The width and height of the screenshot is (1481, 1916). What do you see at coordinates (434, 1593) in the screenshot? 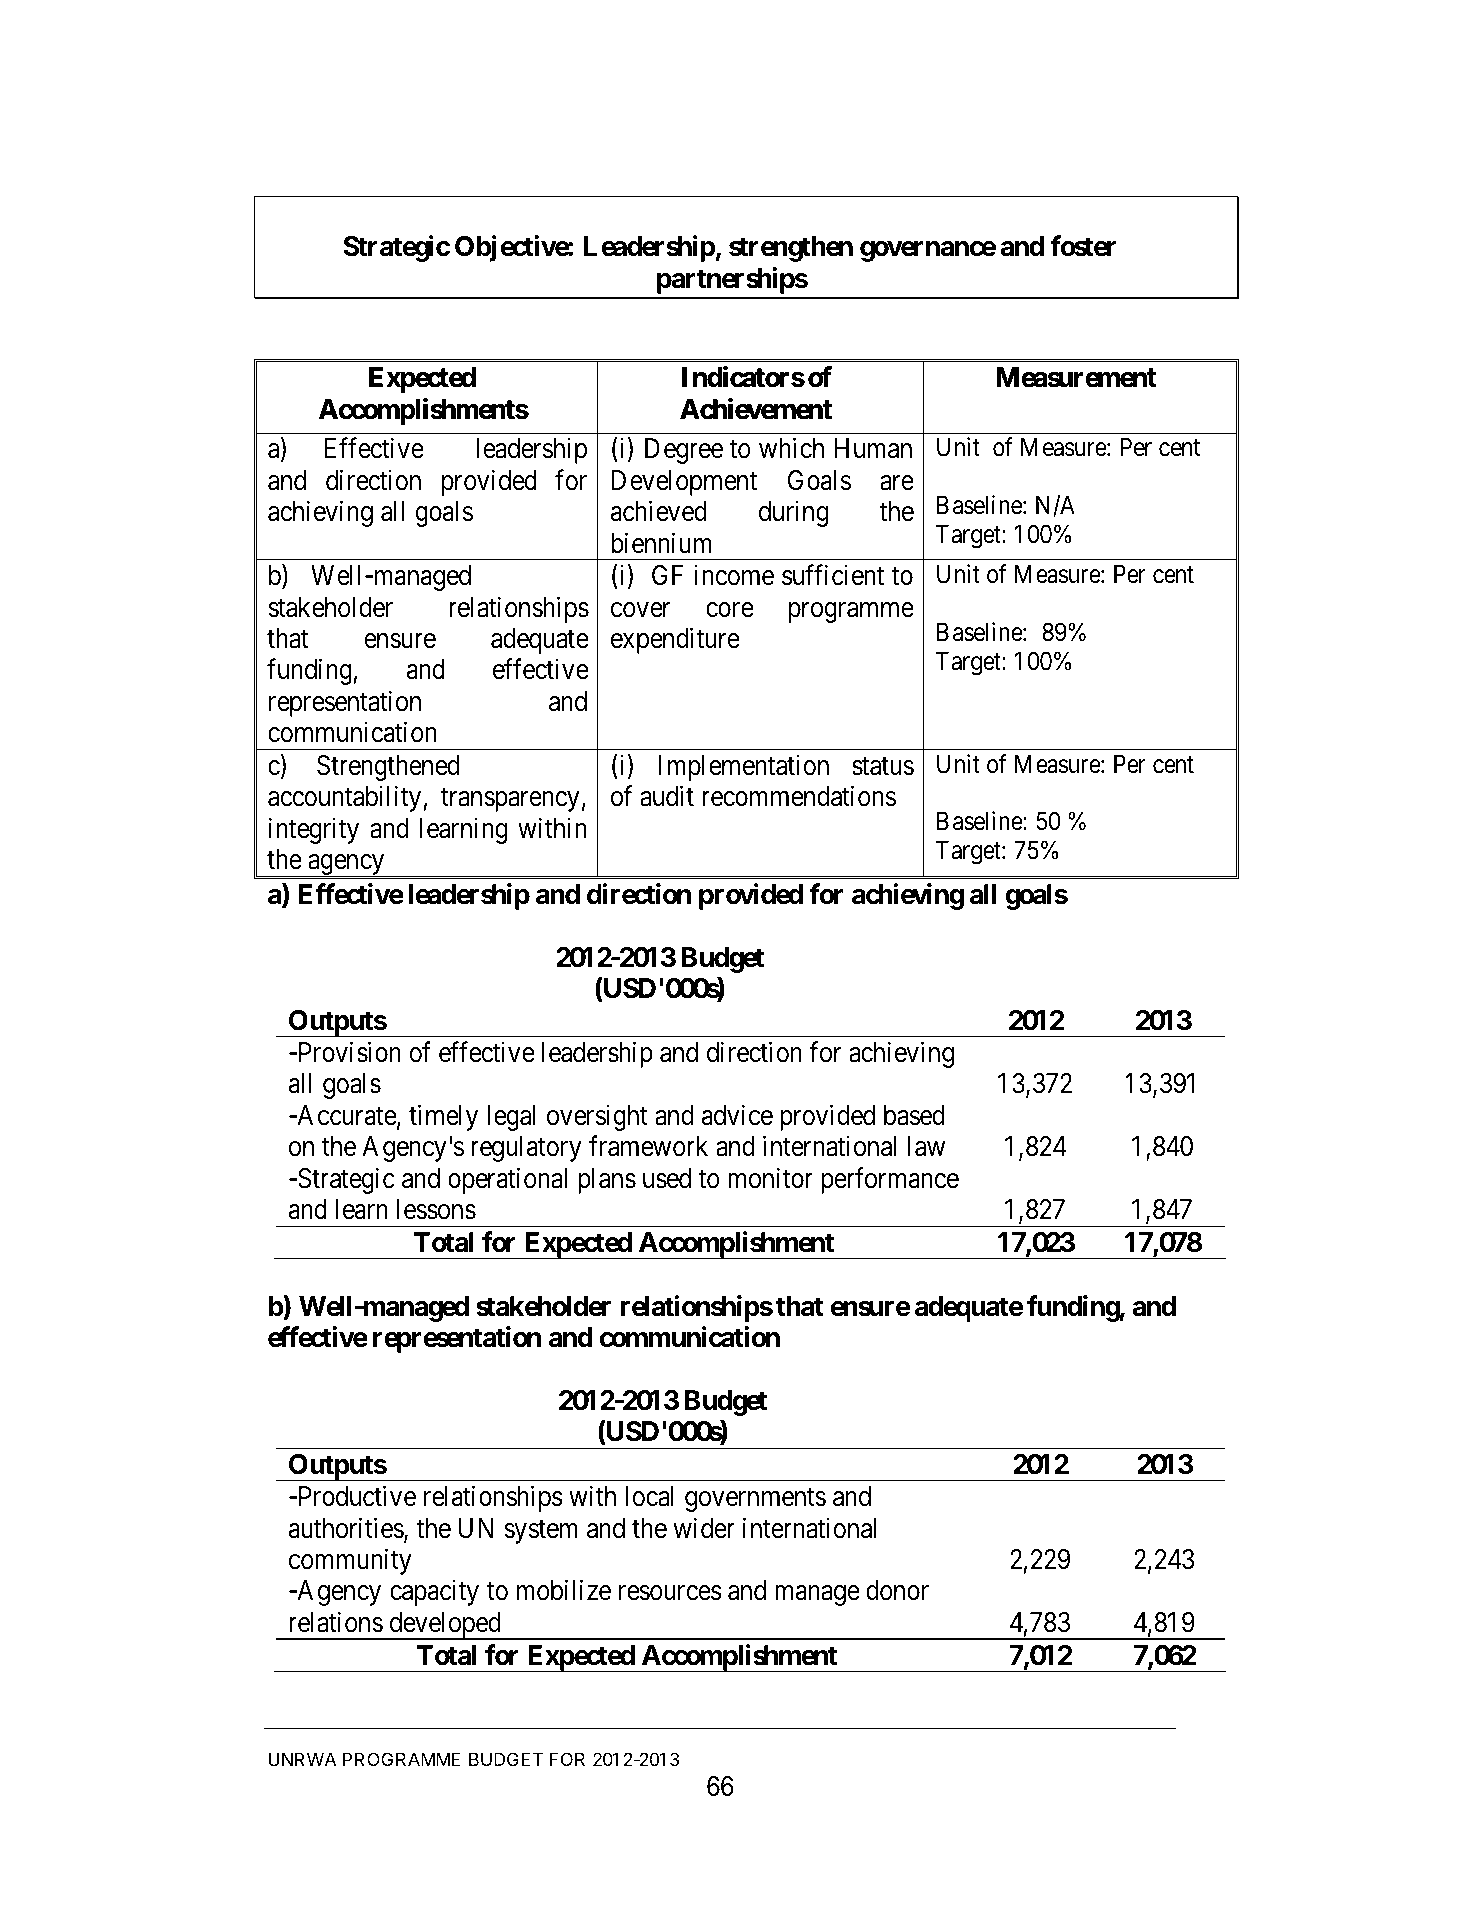
I see `capacity` at bounding box center [434, 1593].
